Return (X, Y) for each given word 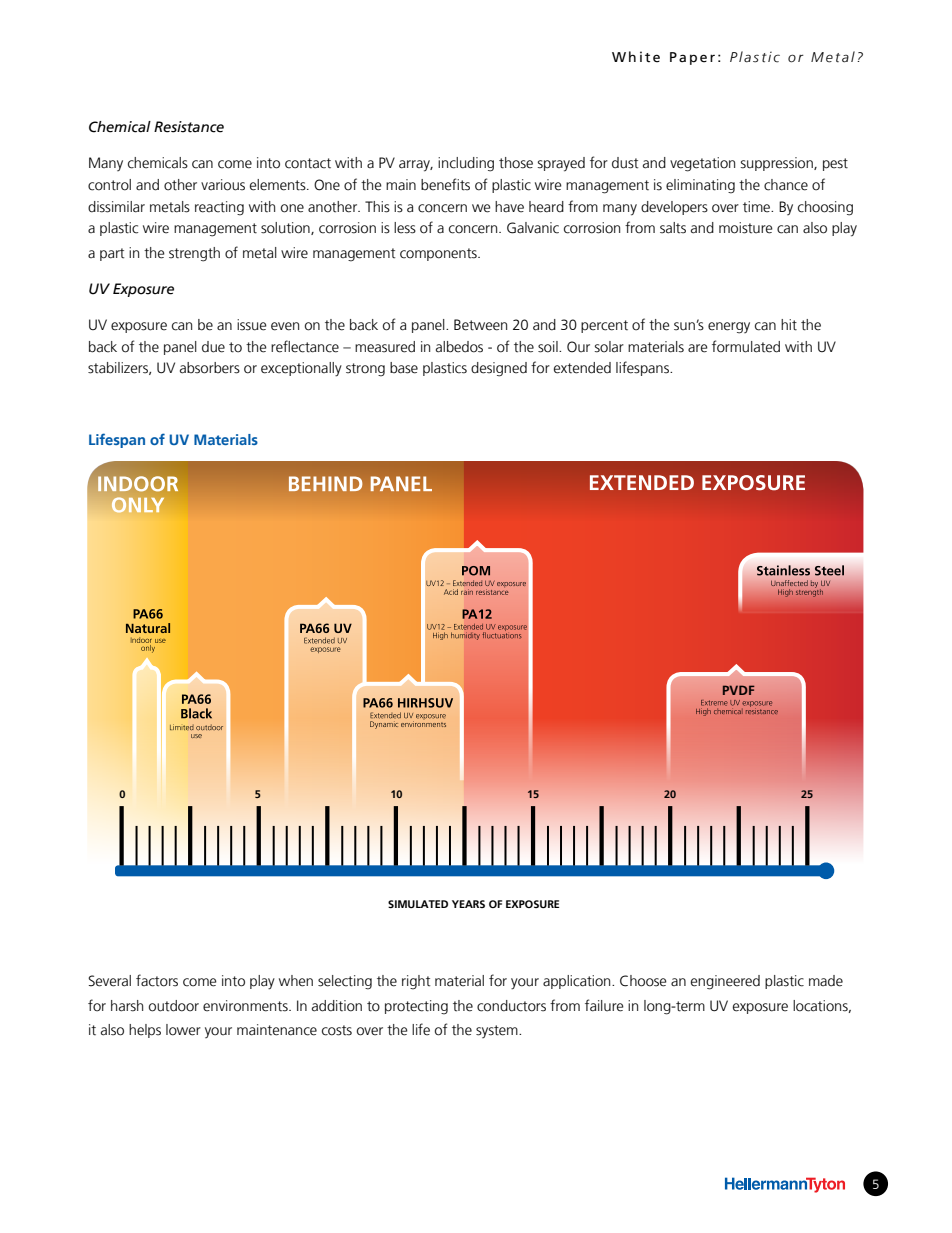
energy (729, 328)
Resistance (189, 127)
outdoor (174, 1006)
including (466, 164)
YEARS (468, 904)
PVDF (739, 690)
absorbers (210, 368)
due (213, 347)
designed (499, 369)
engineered (725, 982)
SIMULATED (418, 904)
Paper (692, 58)
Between (480, 325)
